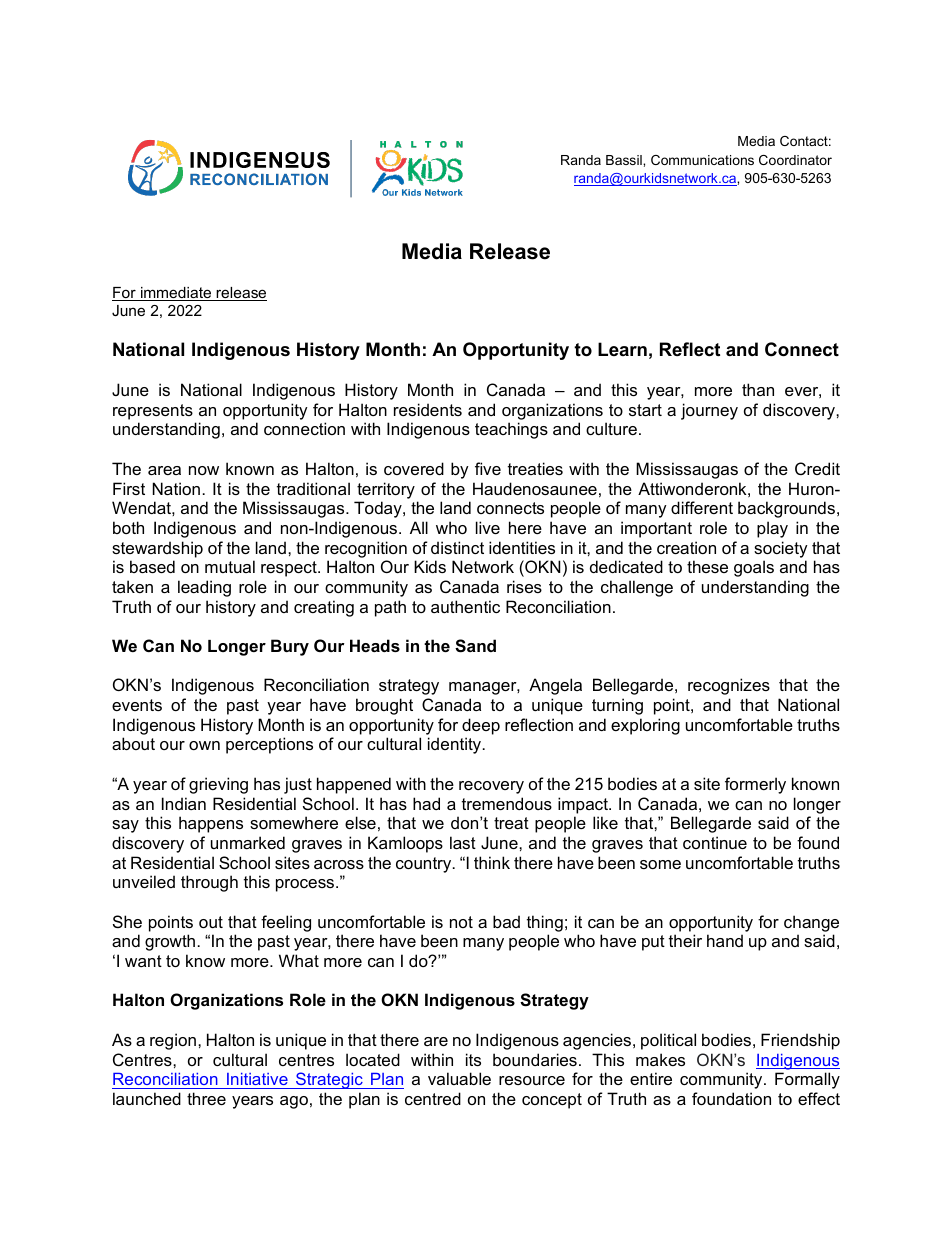 The height and width of the image is (1233, 952). I want to click on represents, so click(153, 412).
